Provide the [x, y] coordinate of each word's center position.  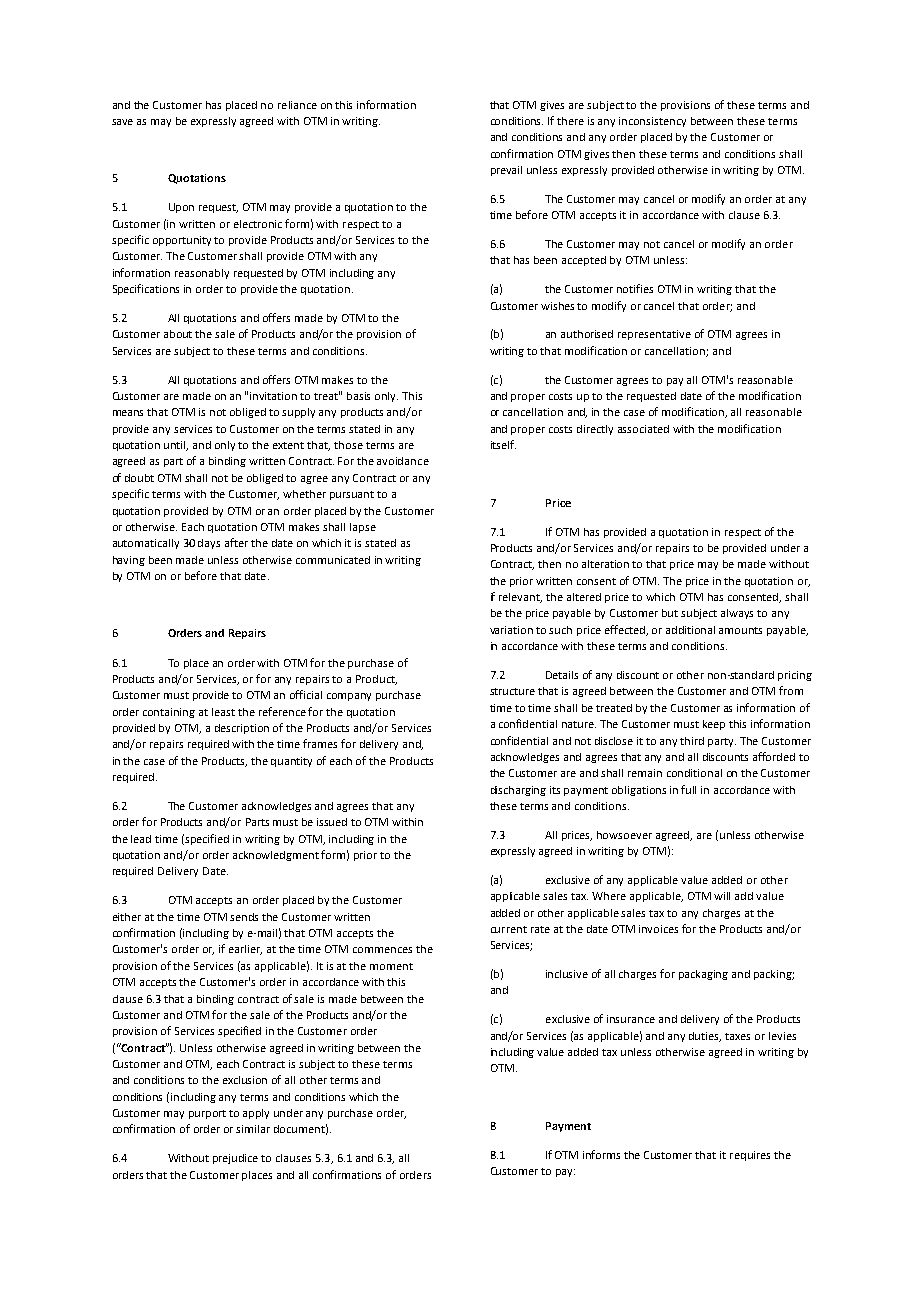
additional [690, 630]
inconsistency [652, 122]
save [122, 122]
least [223, 712]
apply [256, 1114]
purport [207, 1114]
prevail [506, 171]
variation [511, 630]
